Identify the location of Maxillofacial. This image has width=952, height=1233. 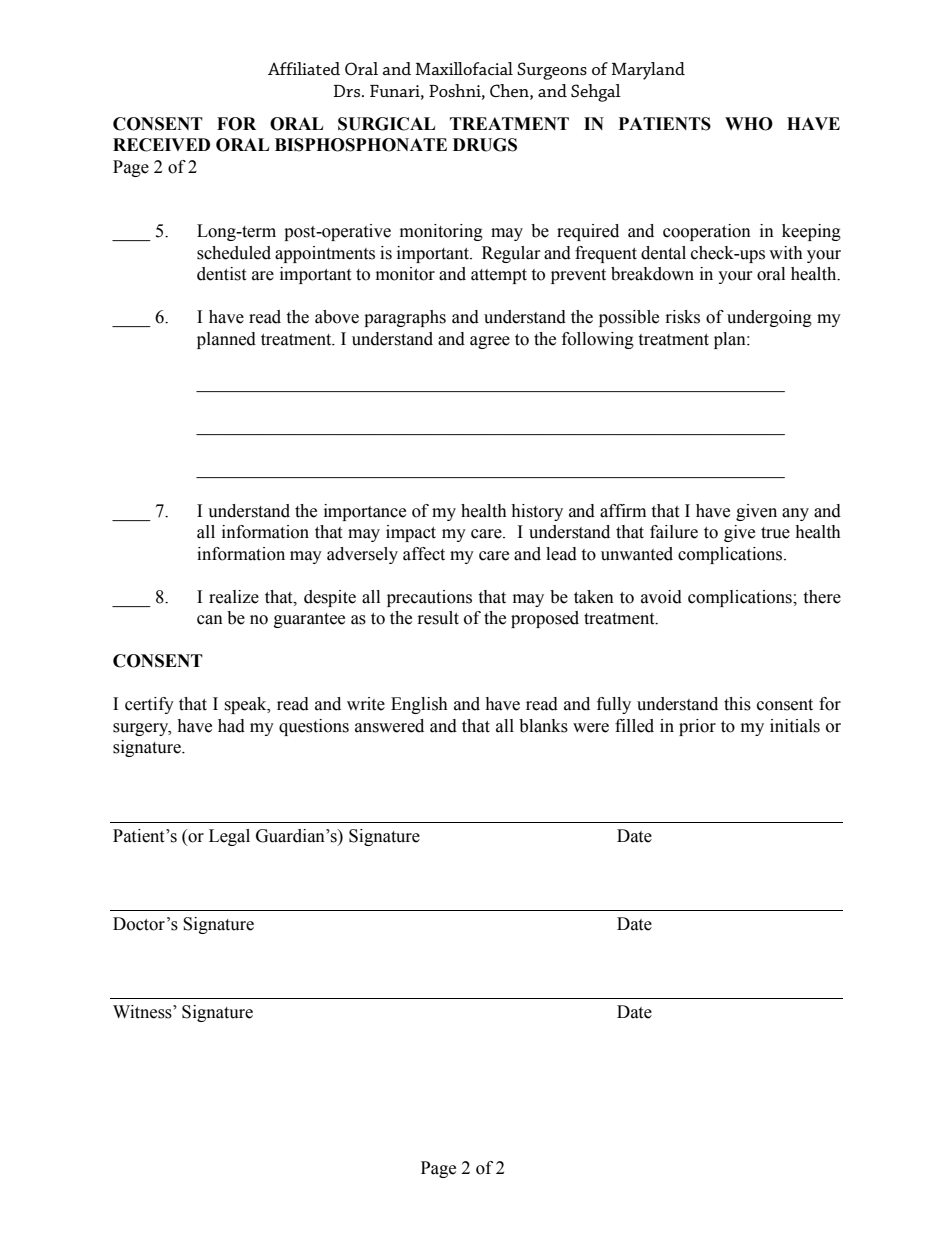
(464, 68).
